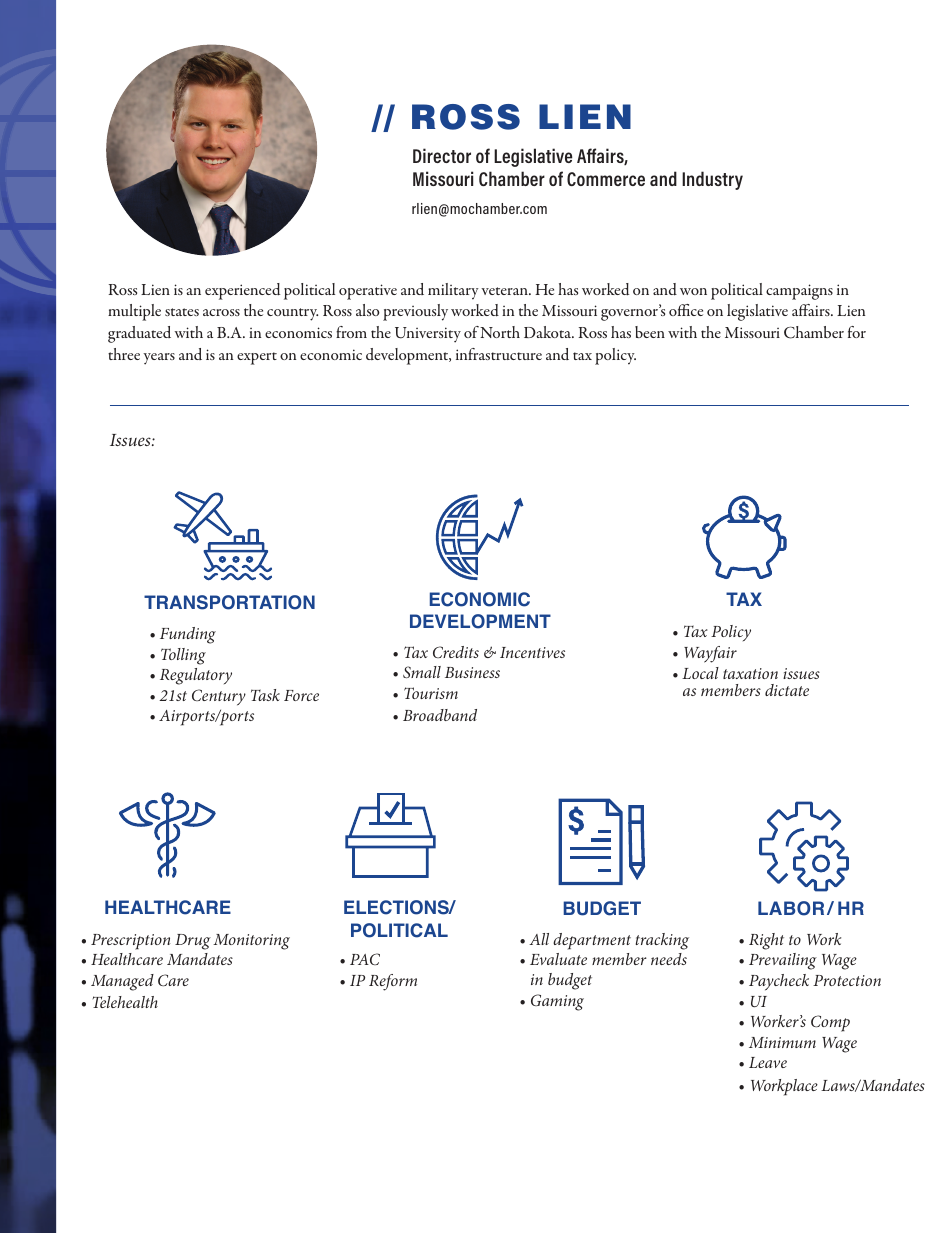  Describe the element at coordinates (242, 291) in the document. I see `experienced` at that location.
